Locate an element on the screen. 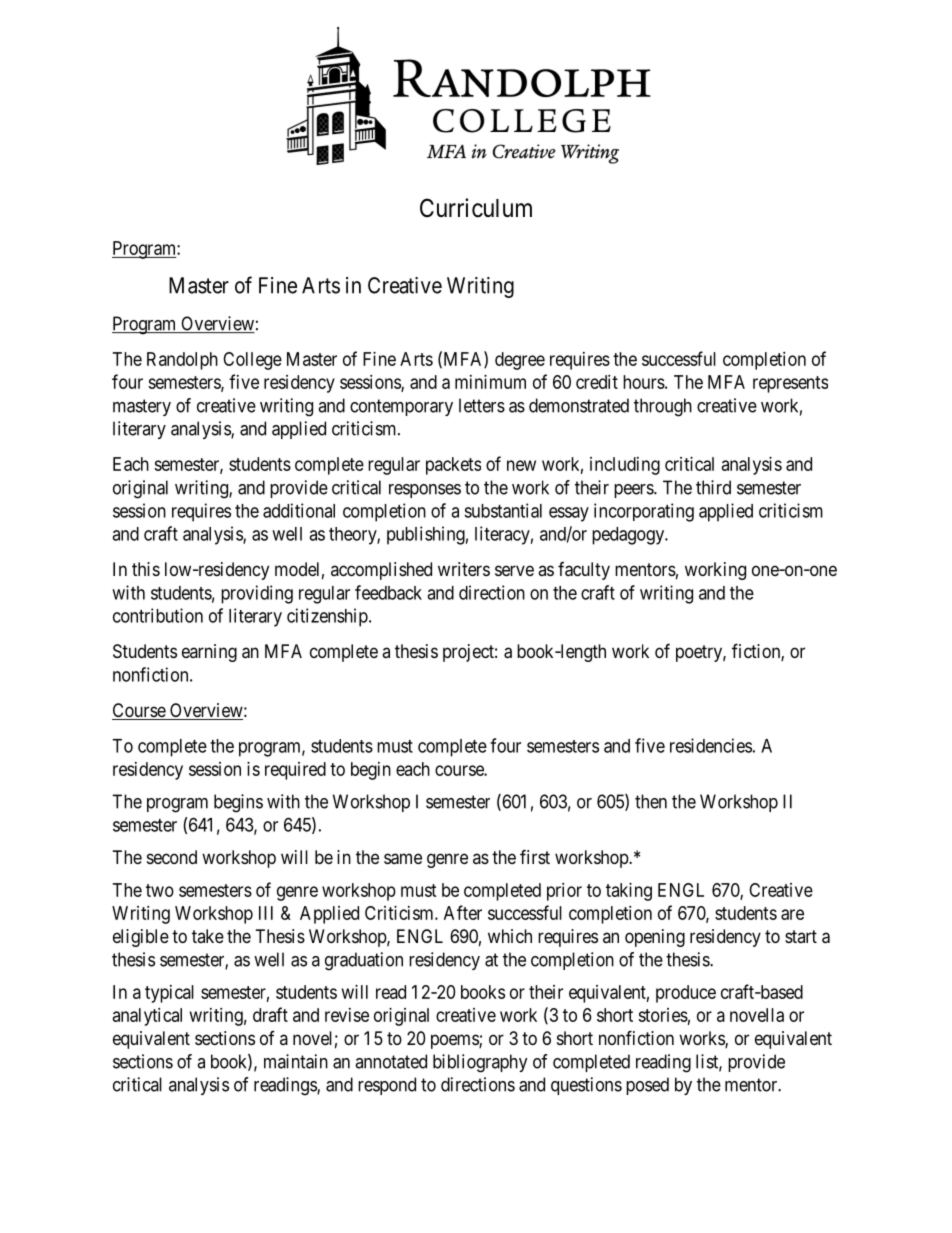  earning is located at coordinates (209, 653).
